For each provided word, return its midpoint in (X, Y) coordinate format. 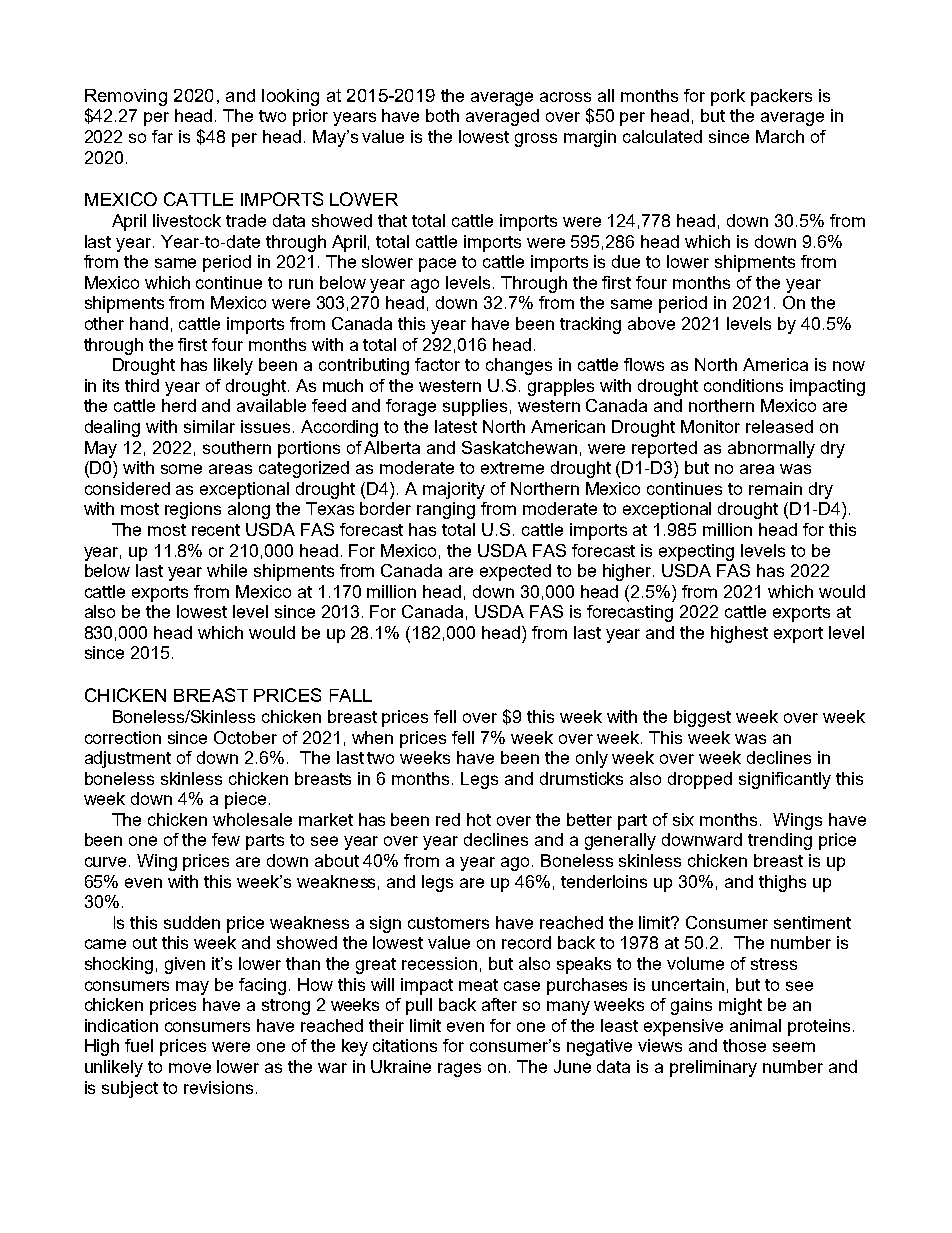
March (780, 136)
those (744, 1045)
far (162, 136)
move (190, 1068)
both (442, 115)
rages (459, 1070)
